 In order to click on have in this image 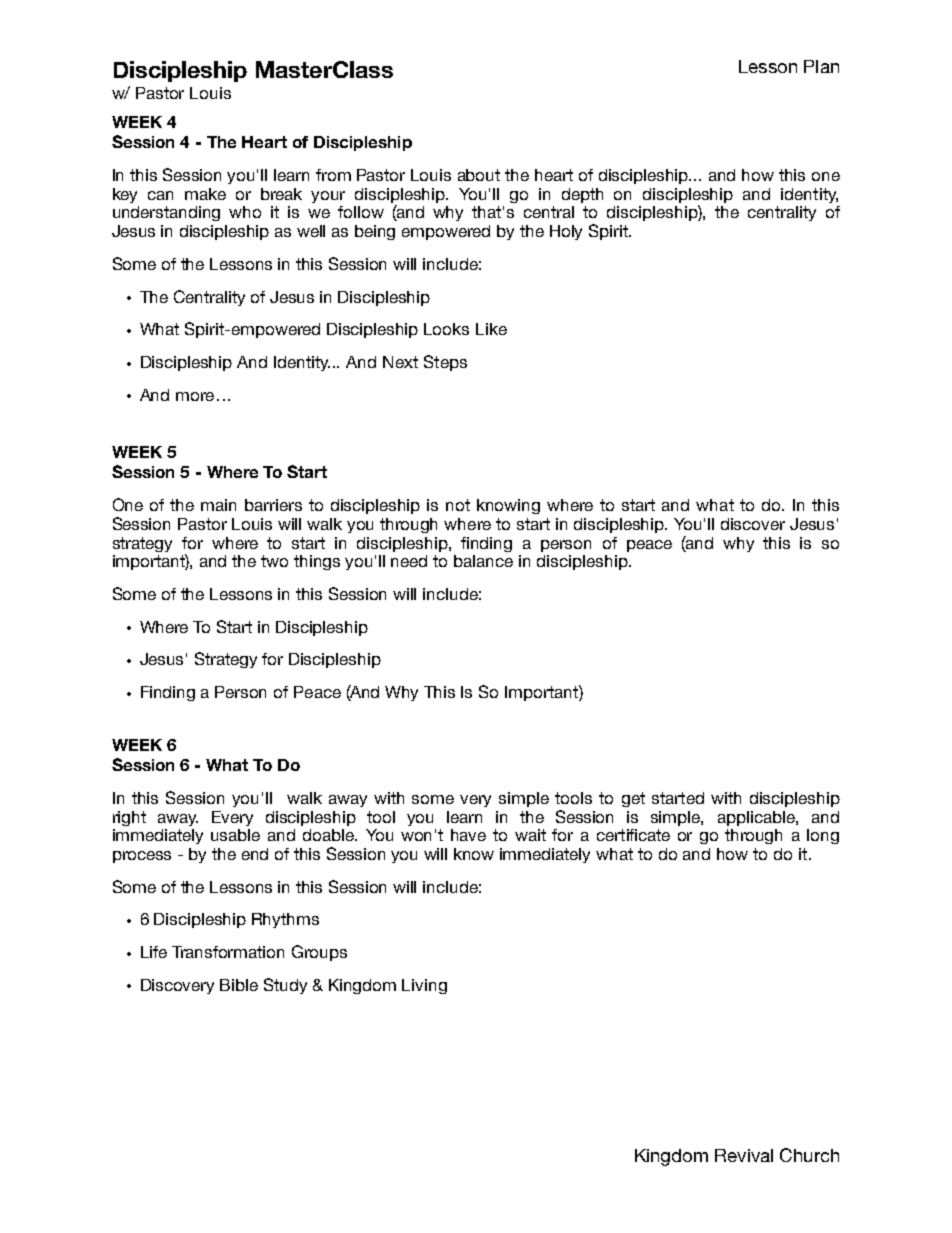, I will do `click(468, 835)`.
